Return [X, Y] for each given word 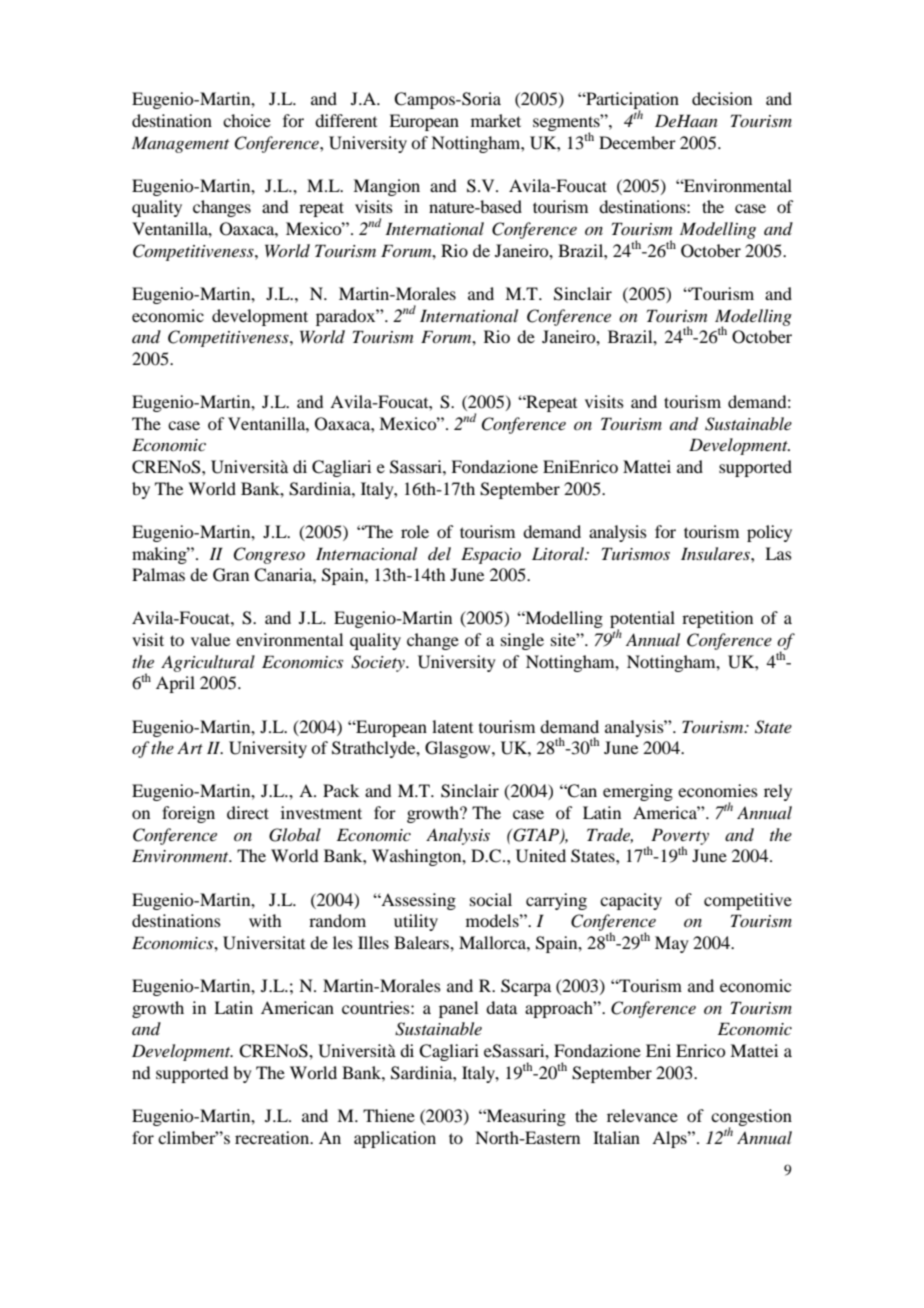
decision [722, 98]
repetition [717, 619]
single [522, 641]
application [395, 1139]
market [496, 120]
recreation [273, 1137]
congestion [751, 1118]
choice [247, 120]
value [210, 639]
